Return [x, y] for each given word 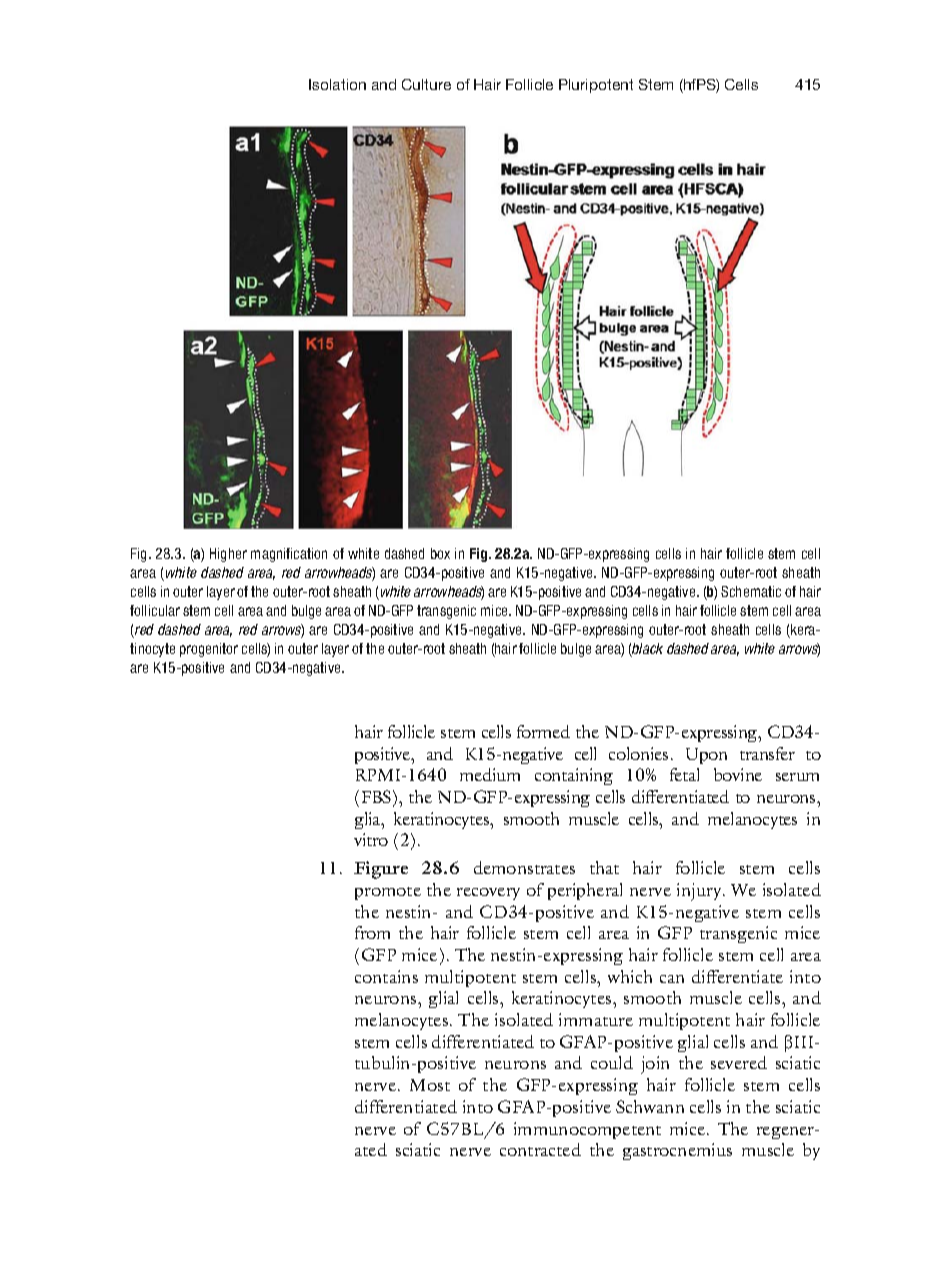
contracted [540, 1149]
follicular [155, 610]
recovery [488, 894]
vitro [371, 839]
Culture [426, 84]
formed [543, 731]
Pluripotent [596, 86]
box [440, 553]
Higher [228, 555]
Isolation [337, 84]
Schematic [751, 591]
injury [700, 892]
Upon [706, 756]
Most [430, 1085]
